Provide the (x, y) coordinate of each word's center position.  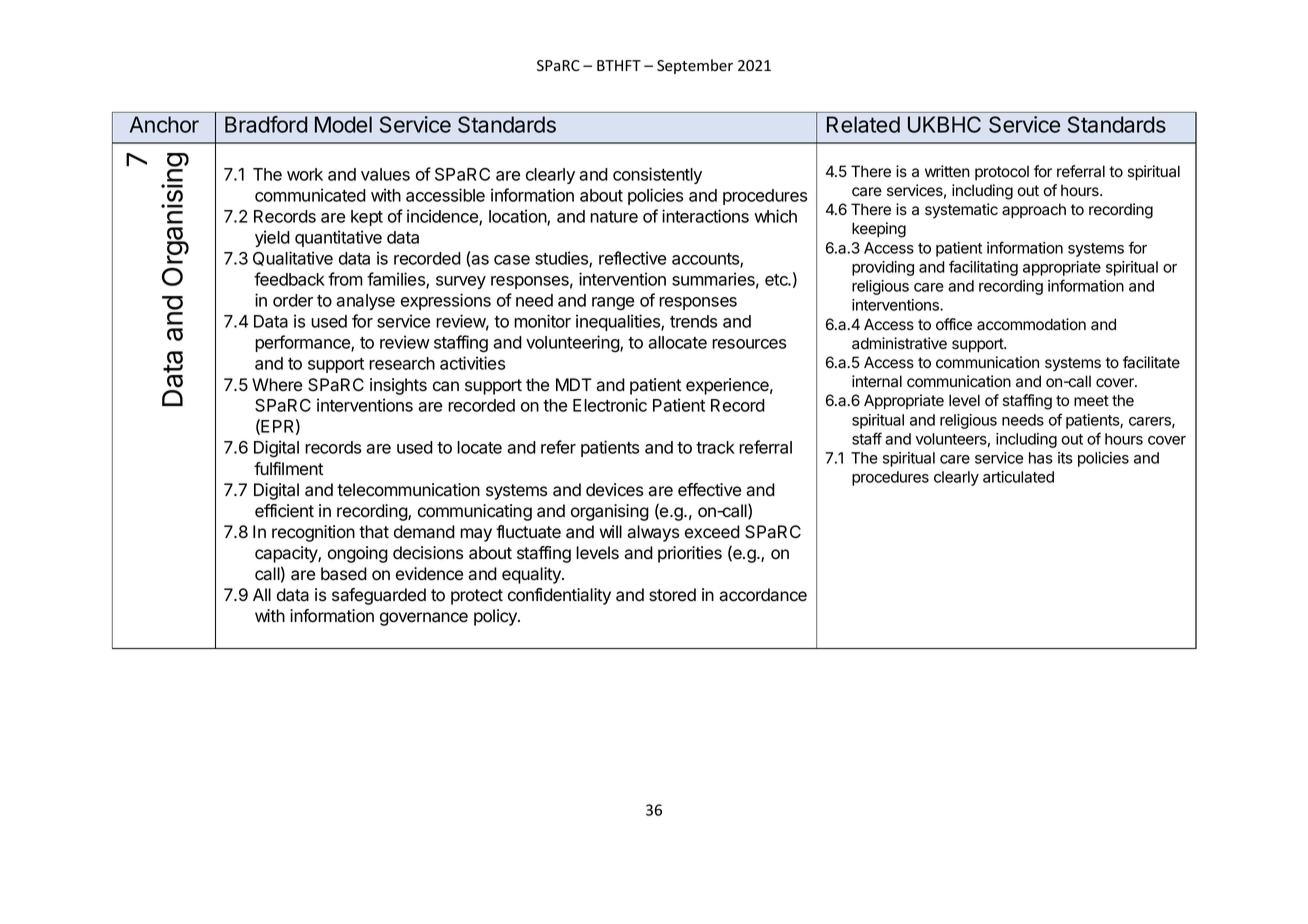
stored (672, 595)
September (695, 66)
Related (863, 124)
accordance (763, 595)
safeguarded (379, 596)
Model (343, 124)
